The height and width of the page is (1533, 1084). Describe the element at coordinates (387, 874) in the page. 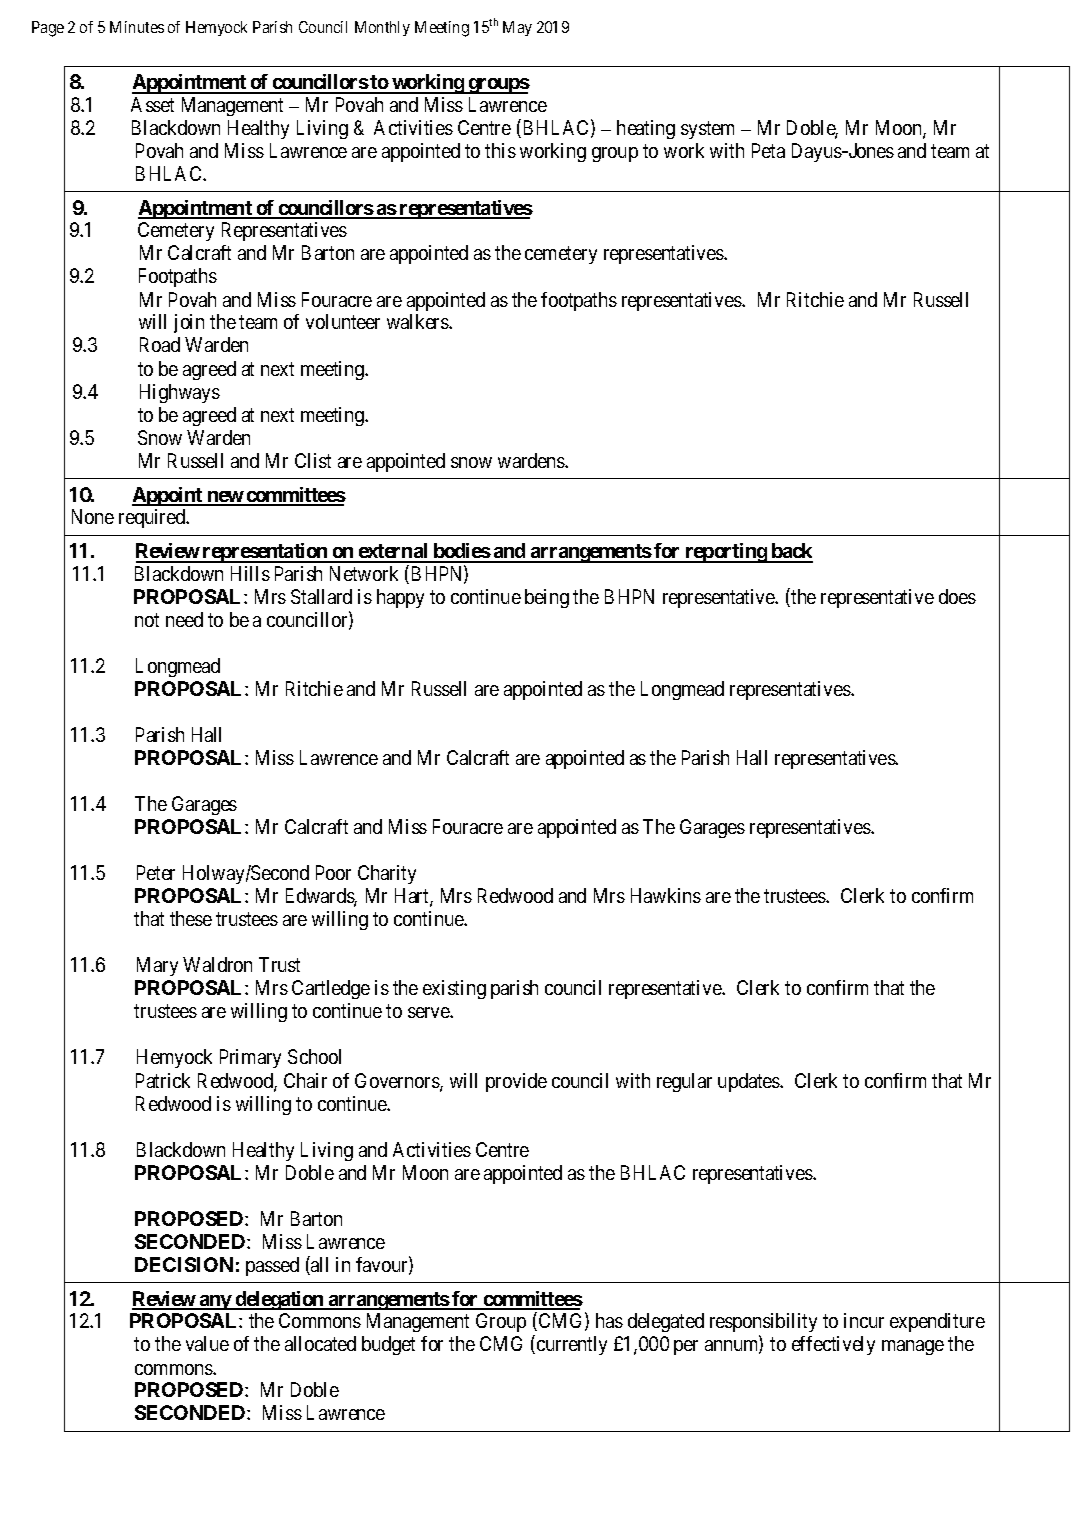

I see `Charity` at that location.
